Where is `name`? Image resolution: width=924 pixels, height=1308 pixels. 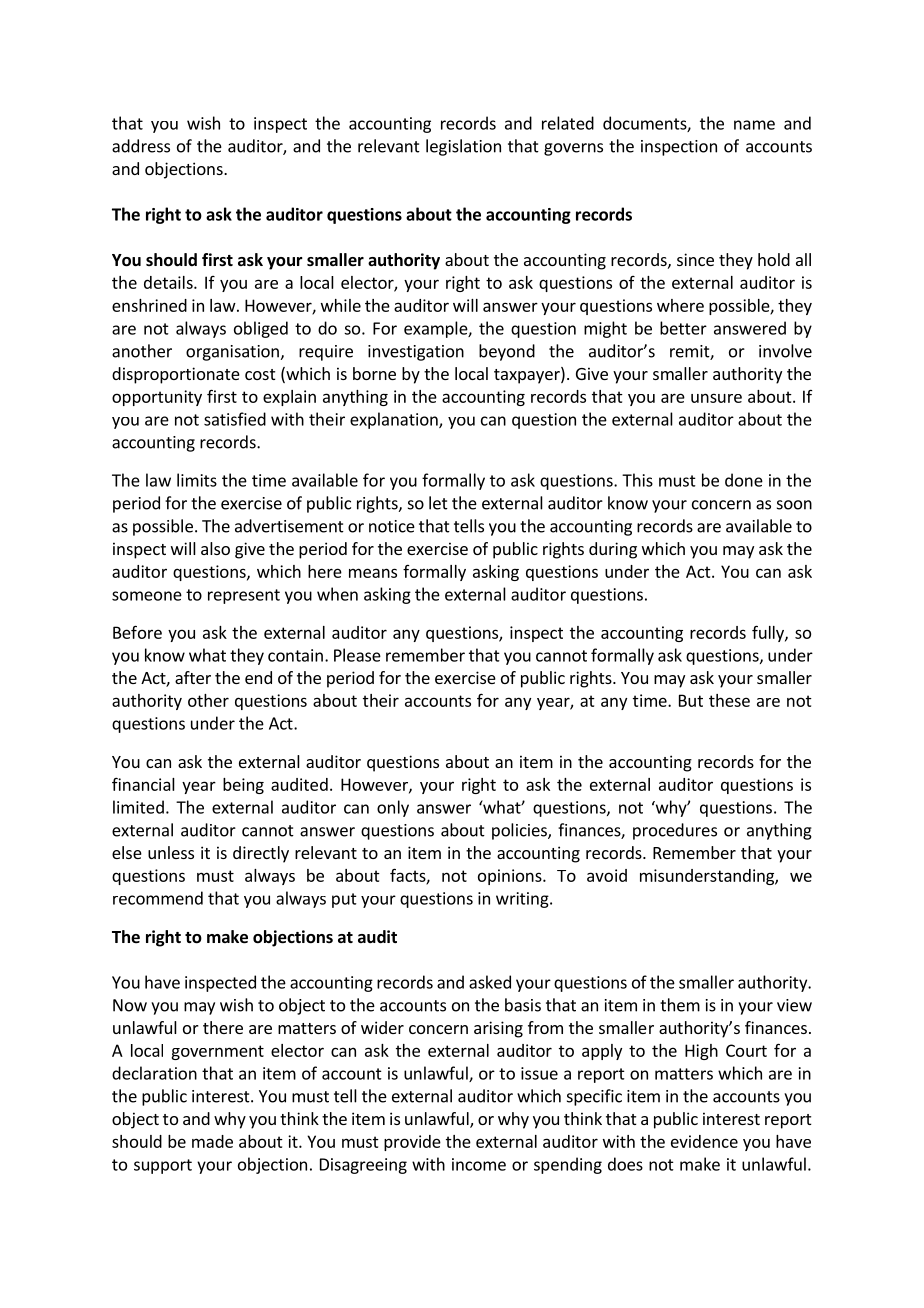
name is located at coordinates (754, 125).
